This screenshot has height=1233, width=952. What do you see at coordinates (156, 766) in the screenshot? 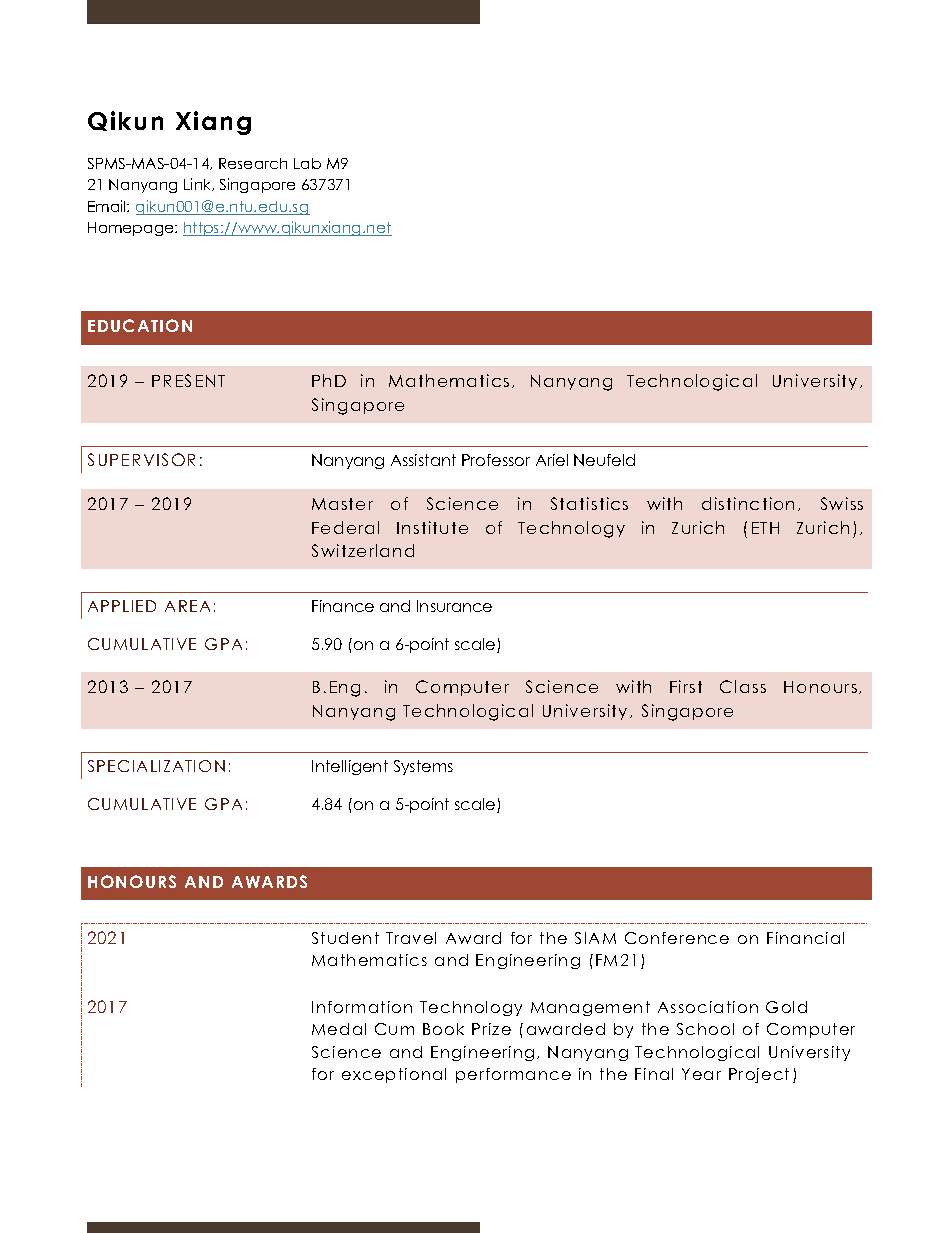
I see `SPECIALIZATION` at bounding box center [156, 766].
